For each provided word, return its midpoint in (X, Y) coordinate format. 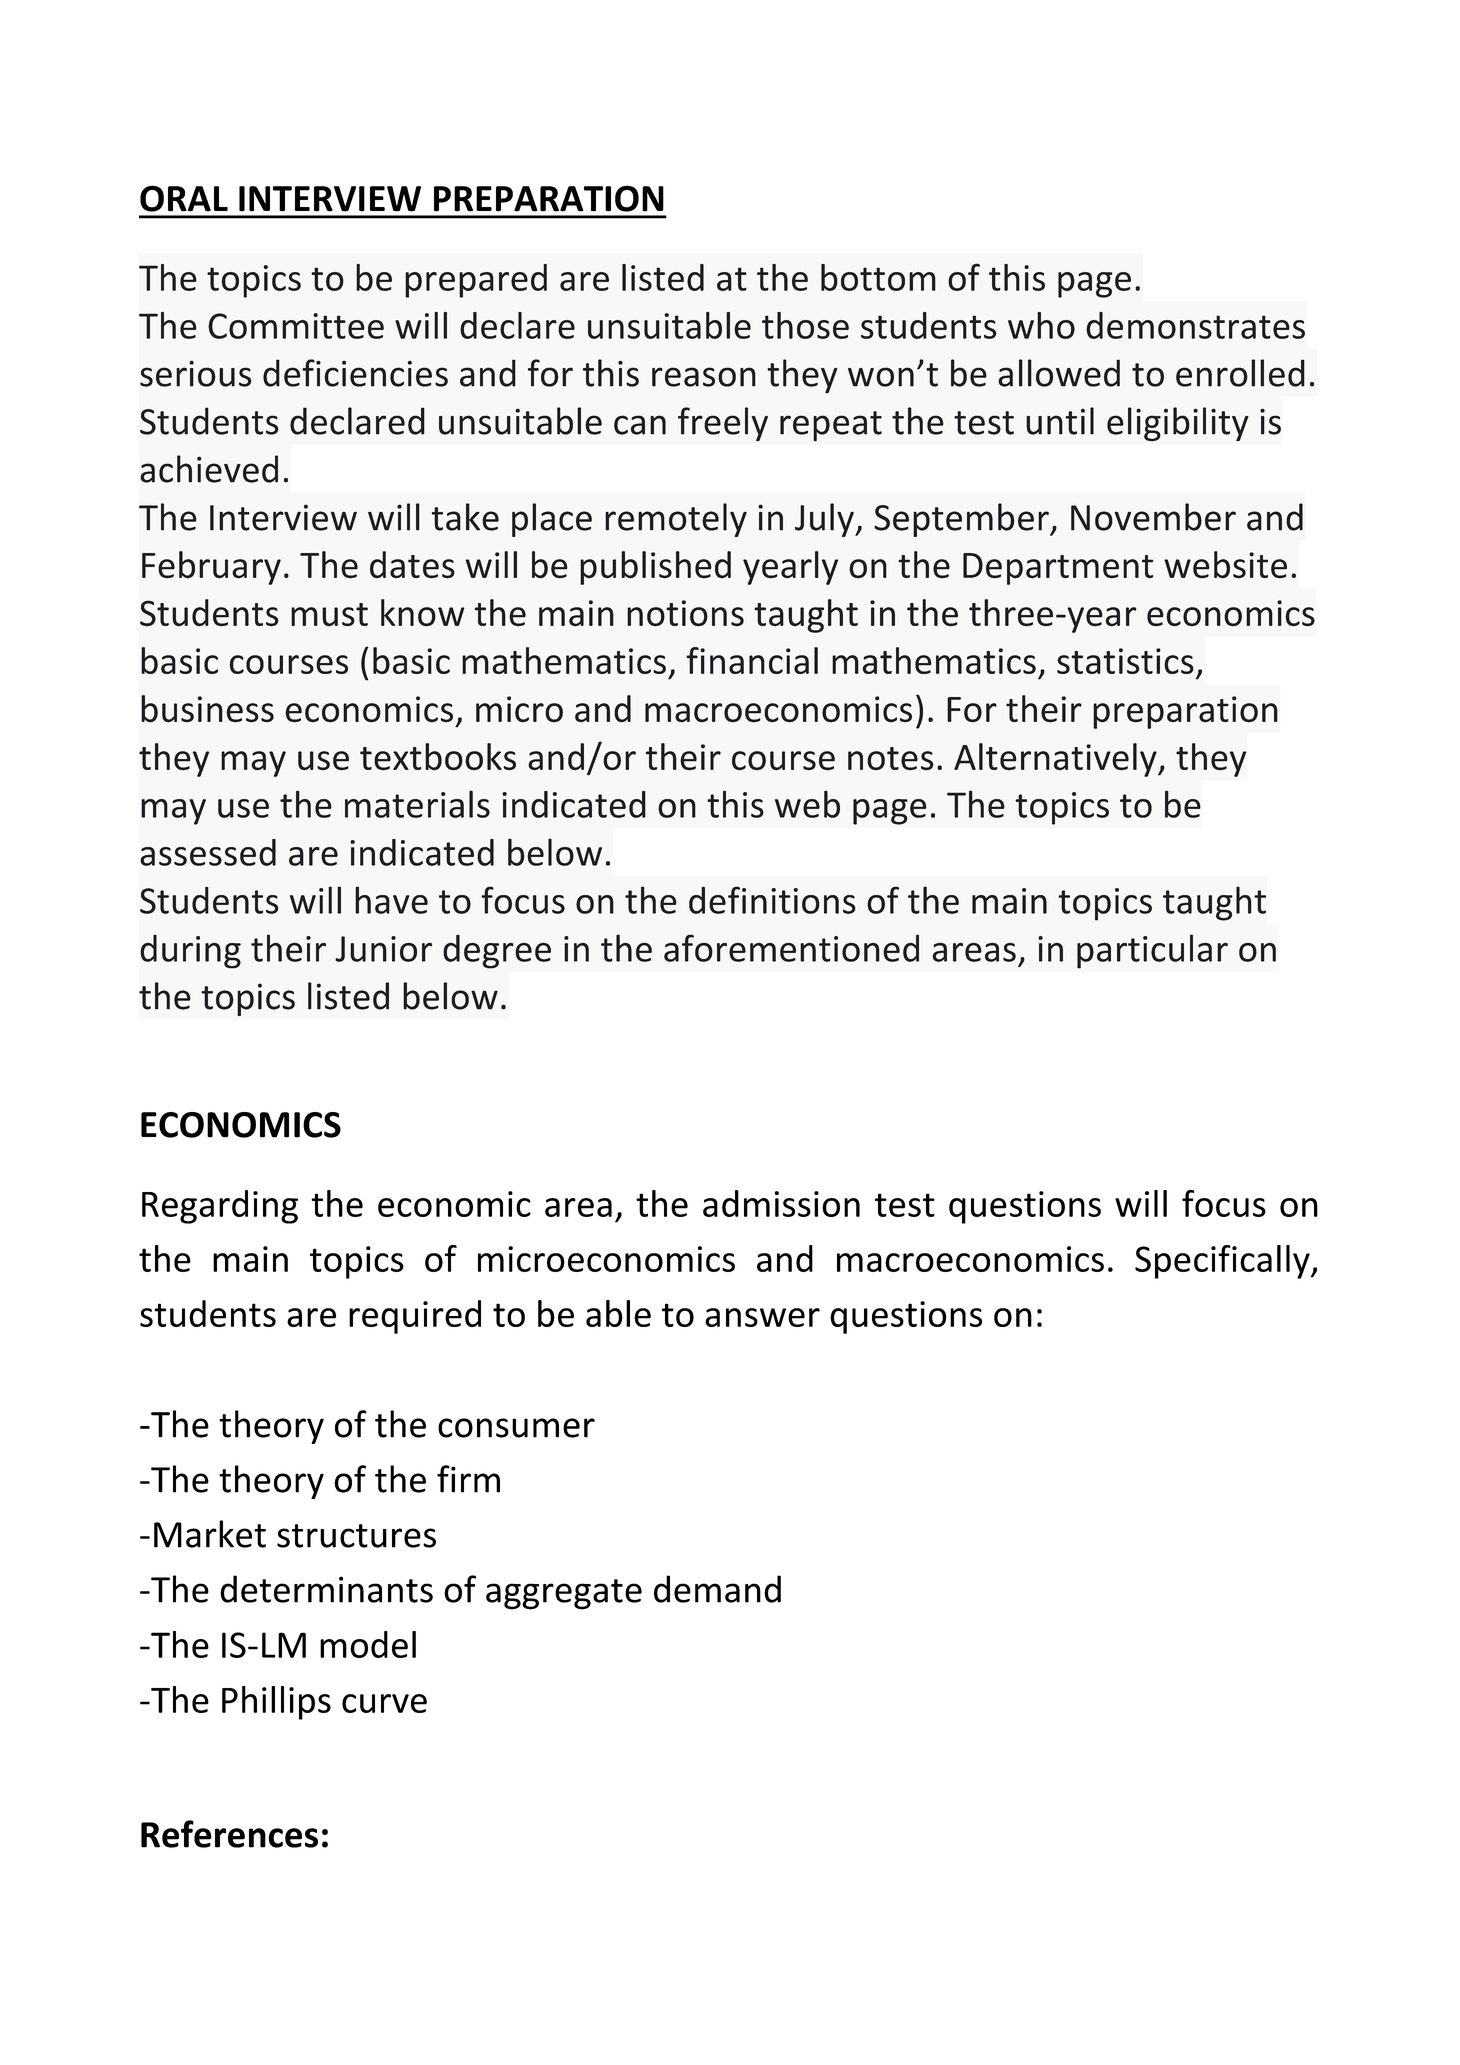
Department (1058, 569)
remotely (676, 520)
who (1041, 325)
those (805, 325)
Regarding (220, 1207)
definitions (772, 900)
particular (1152, 951)
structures (356, 1536)
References (229, 1834)
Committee (296, 326)
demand (717, 1589)
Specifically (1223, 1262)
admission (781, 1203)
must (329, 615)
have (391, 900)
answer (762, 1317)
